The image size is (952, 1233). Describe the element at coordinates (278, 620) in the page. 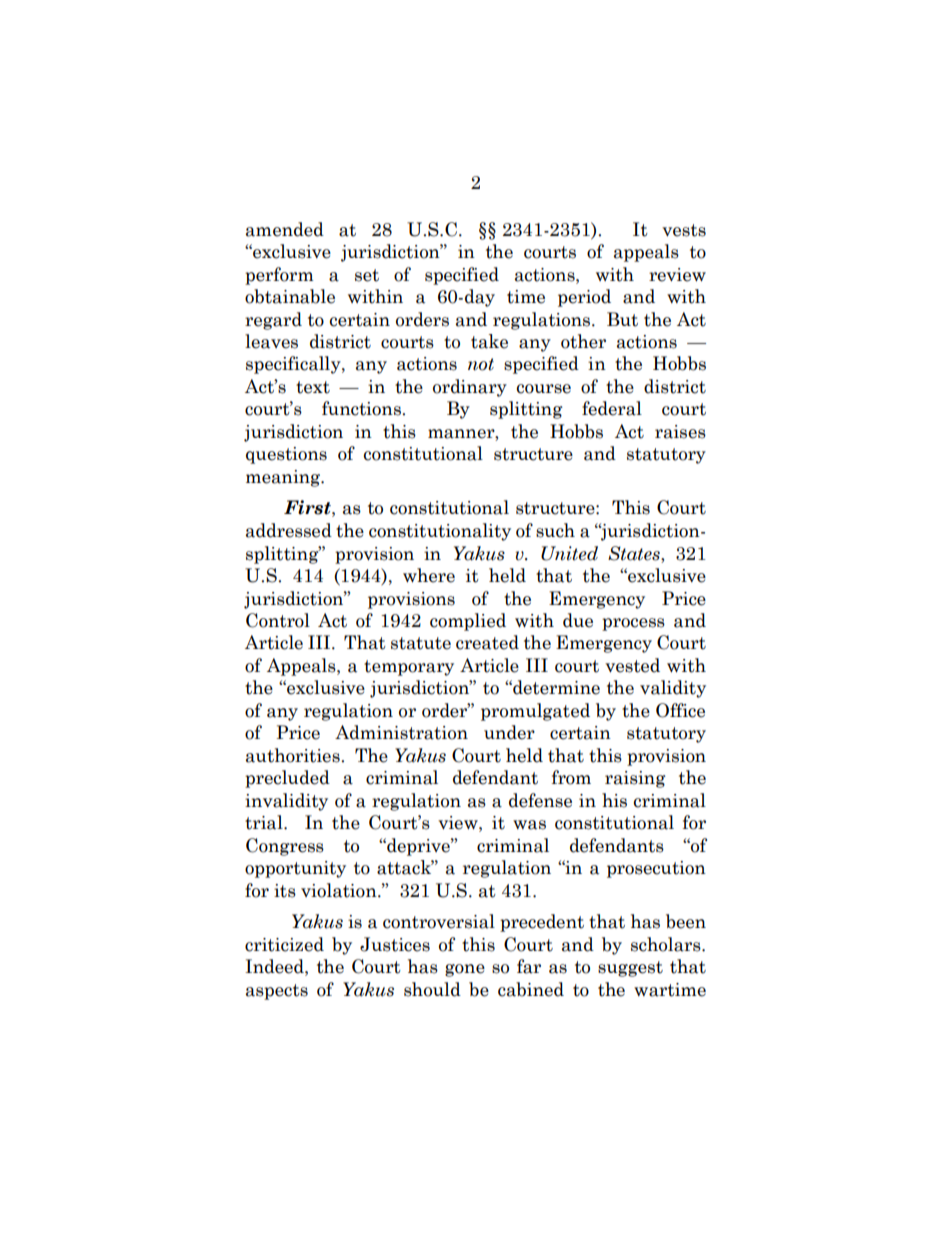

I see `Control` at that location.
